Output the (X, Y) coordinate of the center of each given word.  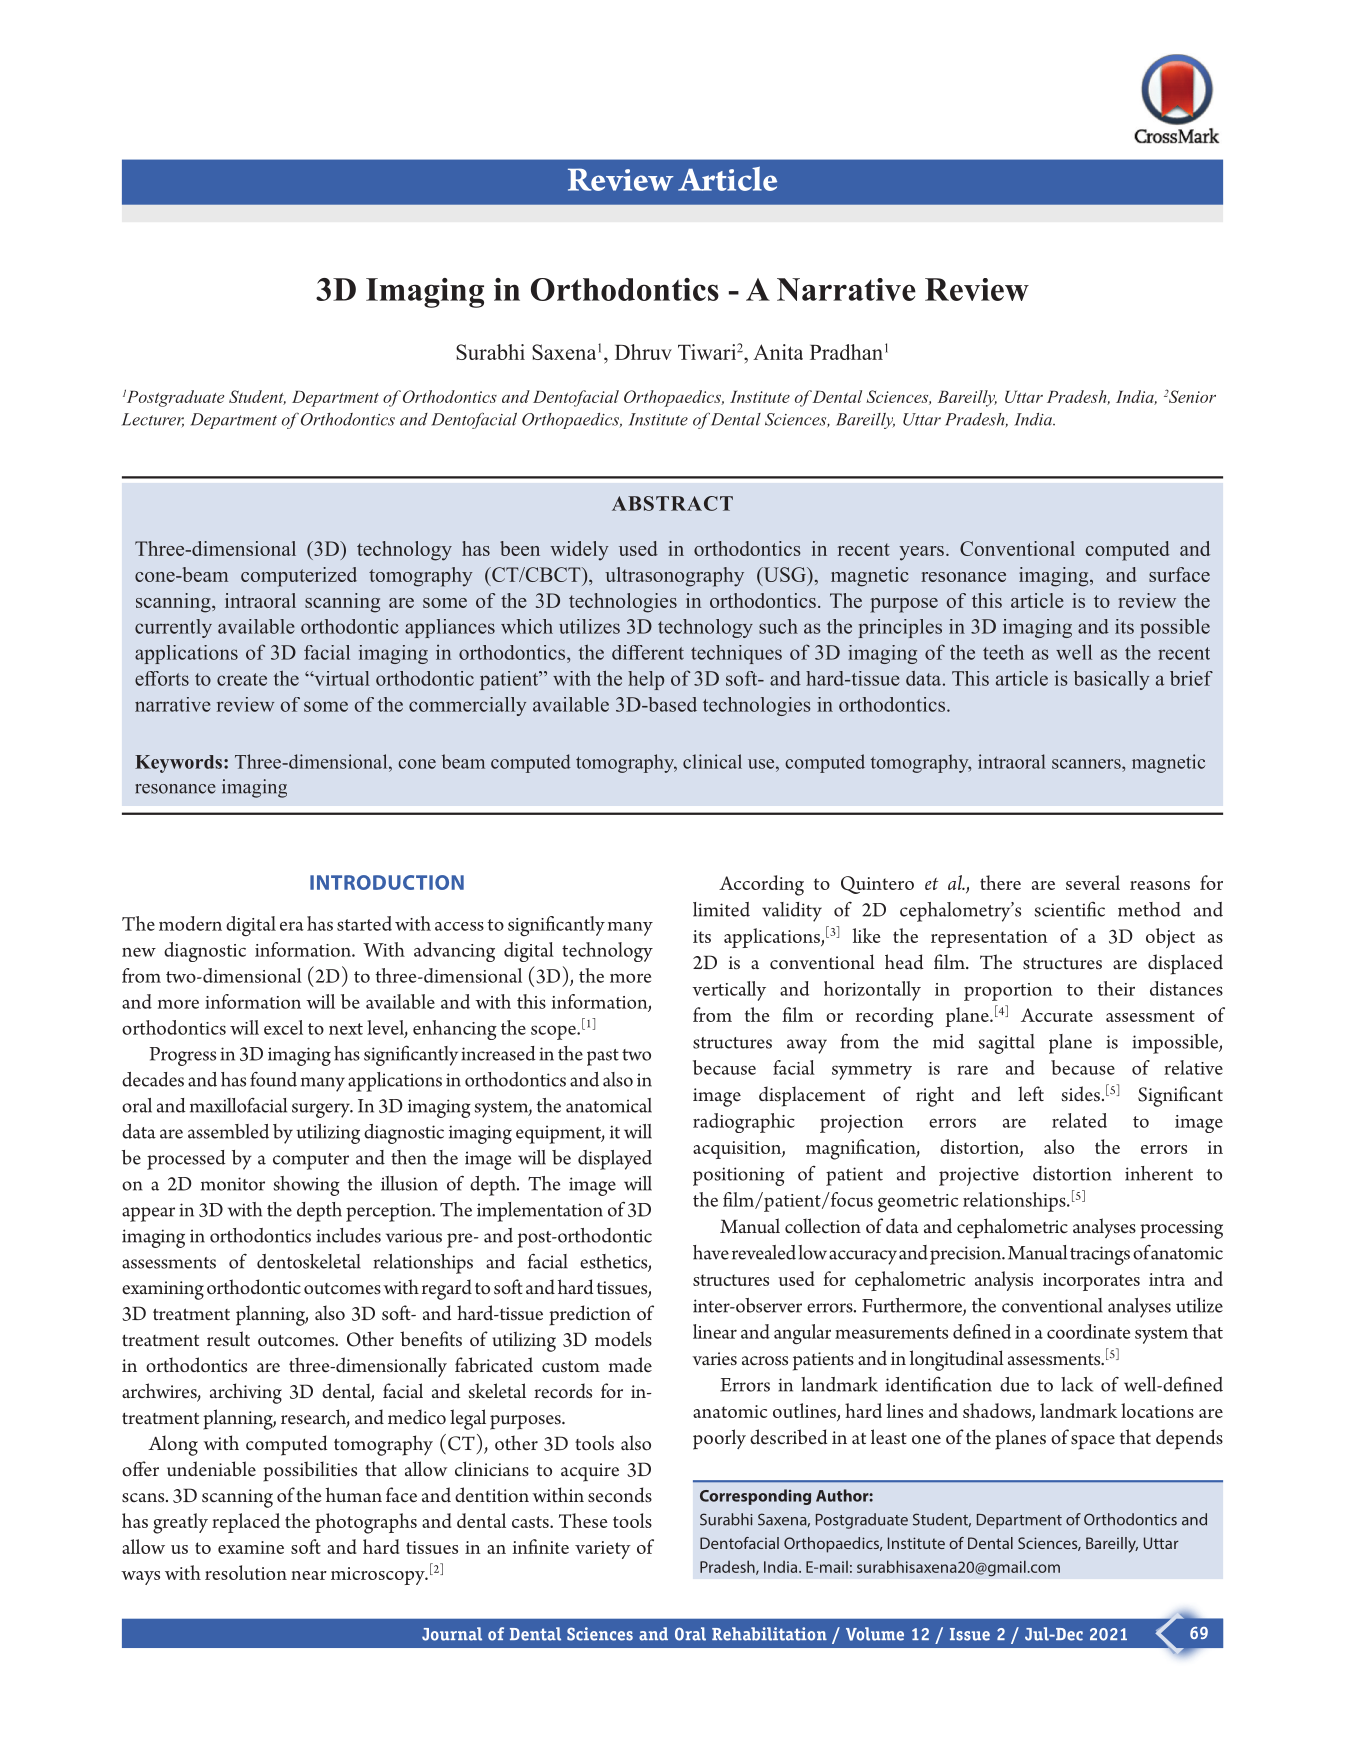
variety (603, 1550)
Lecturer (153, 420)
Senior (1192, 396)
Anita (778, 352)
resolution (246, 1572)
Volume (875, 1634)
